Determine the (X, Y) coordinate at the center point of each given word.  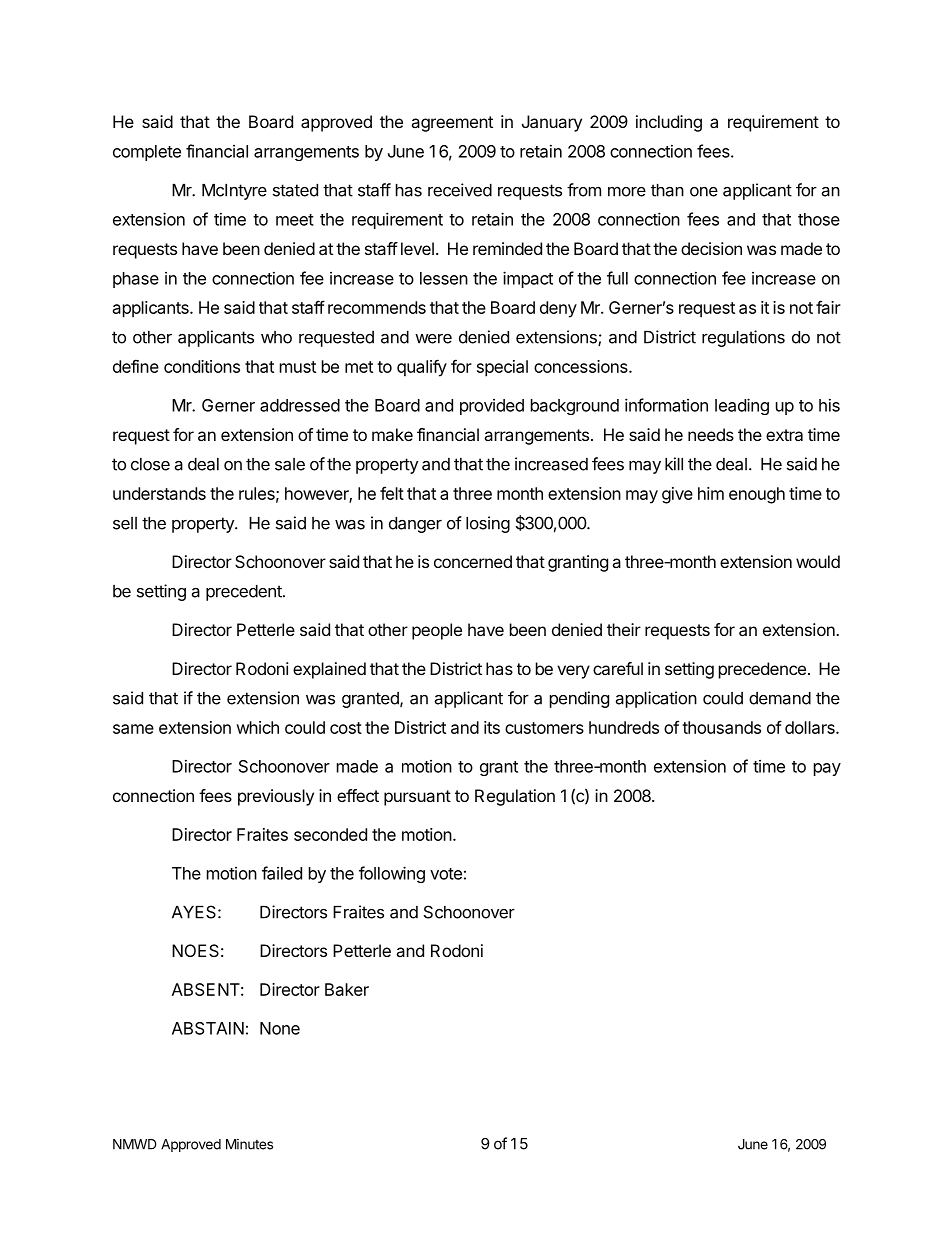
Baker (347, 989)
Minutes (249, 1144)
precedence (762, 670)
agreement (452, 124)
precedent (245, 593)
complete (147, 153)
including (669, 123)
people (437, 631)
